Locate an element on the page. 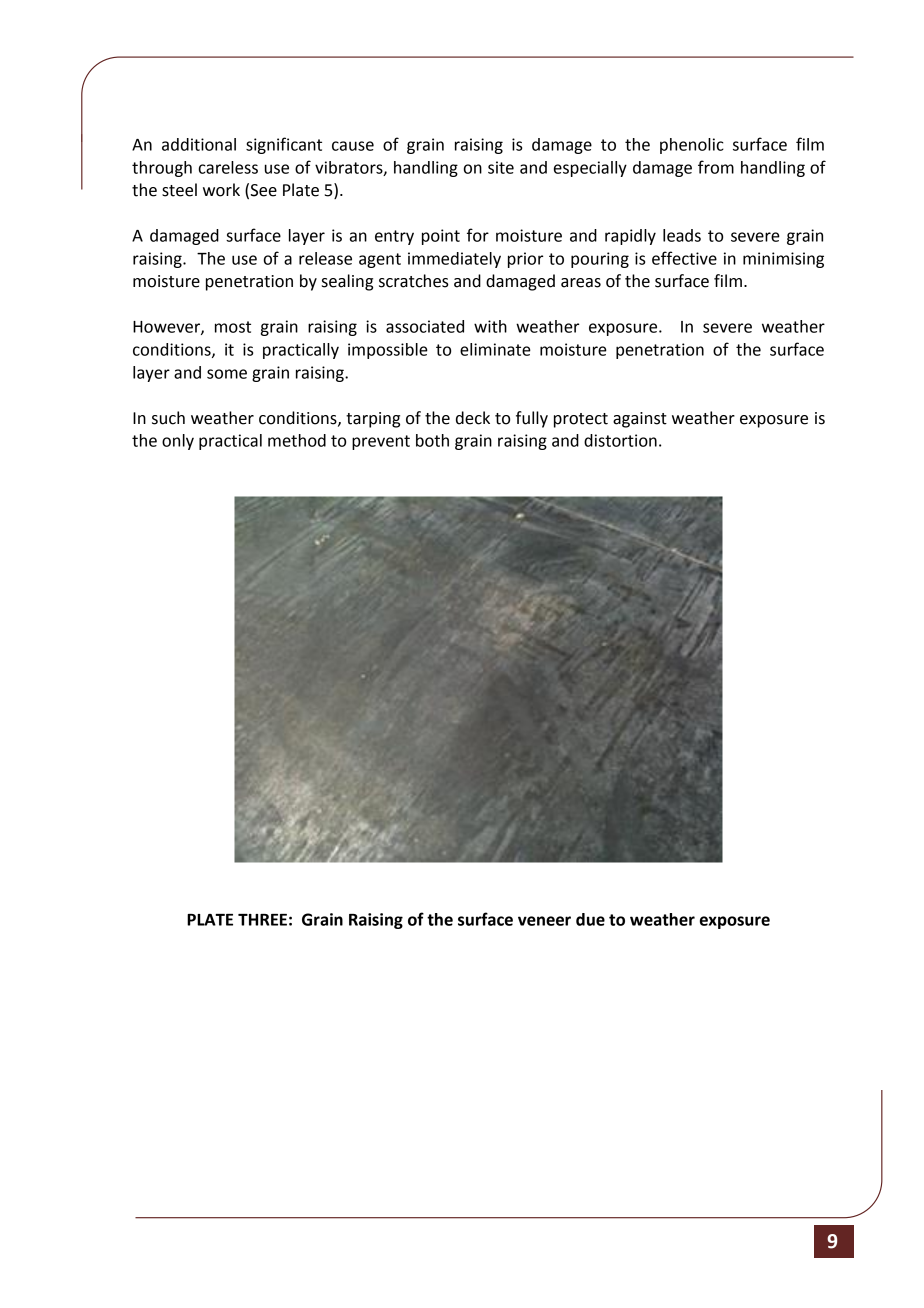  from is located at coordinates (716, 167).
